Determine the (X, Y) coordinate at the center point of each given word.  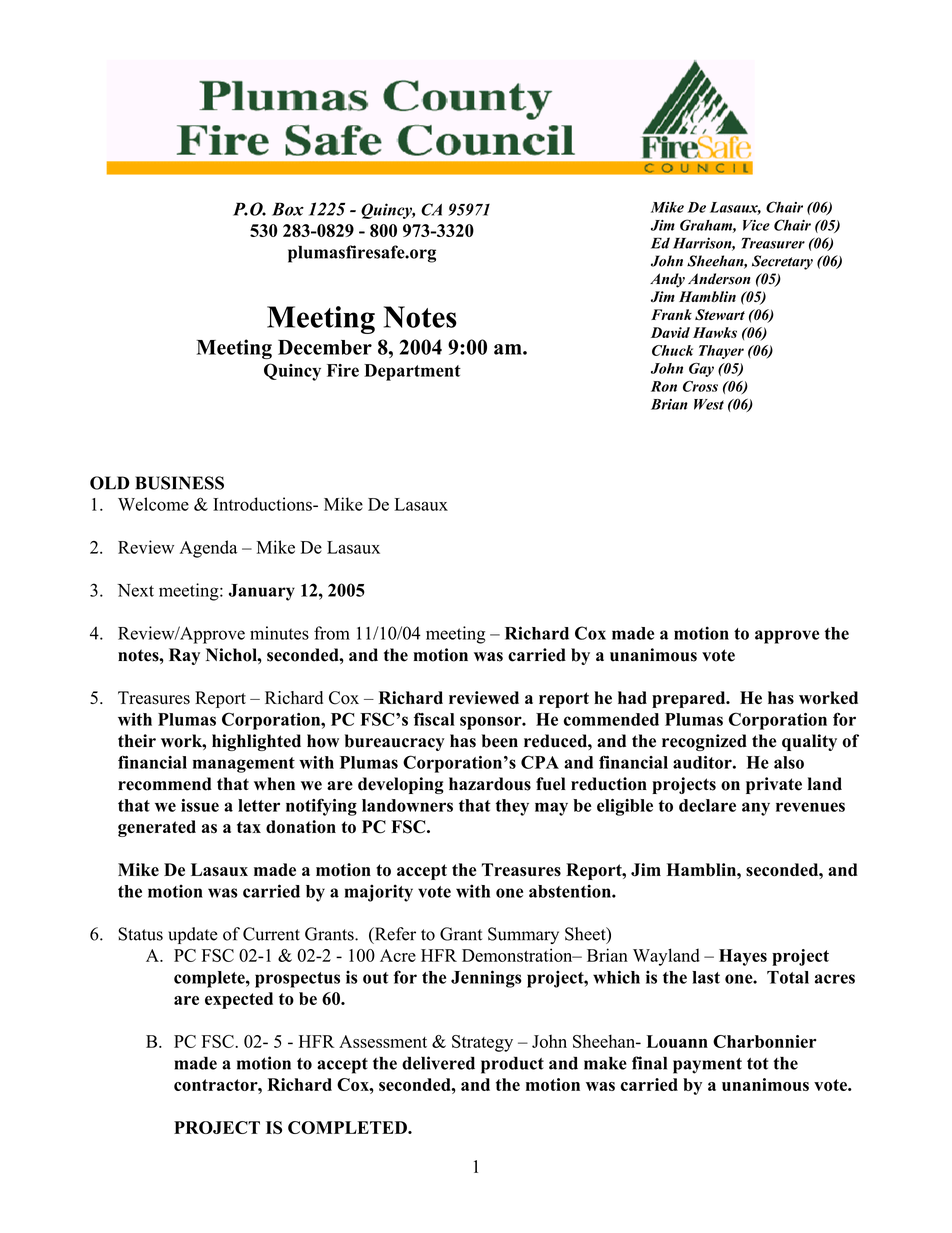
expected (239, 1000)
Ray (184, 656)
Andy (667, 280)
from (332, 633)
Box (288, 209)
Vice (756, 225)
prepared (690, 699)
